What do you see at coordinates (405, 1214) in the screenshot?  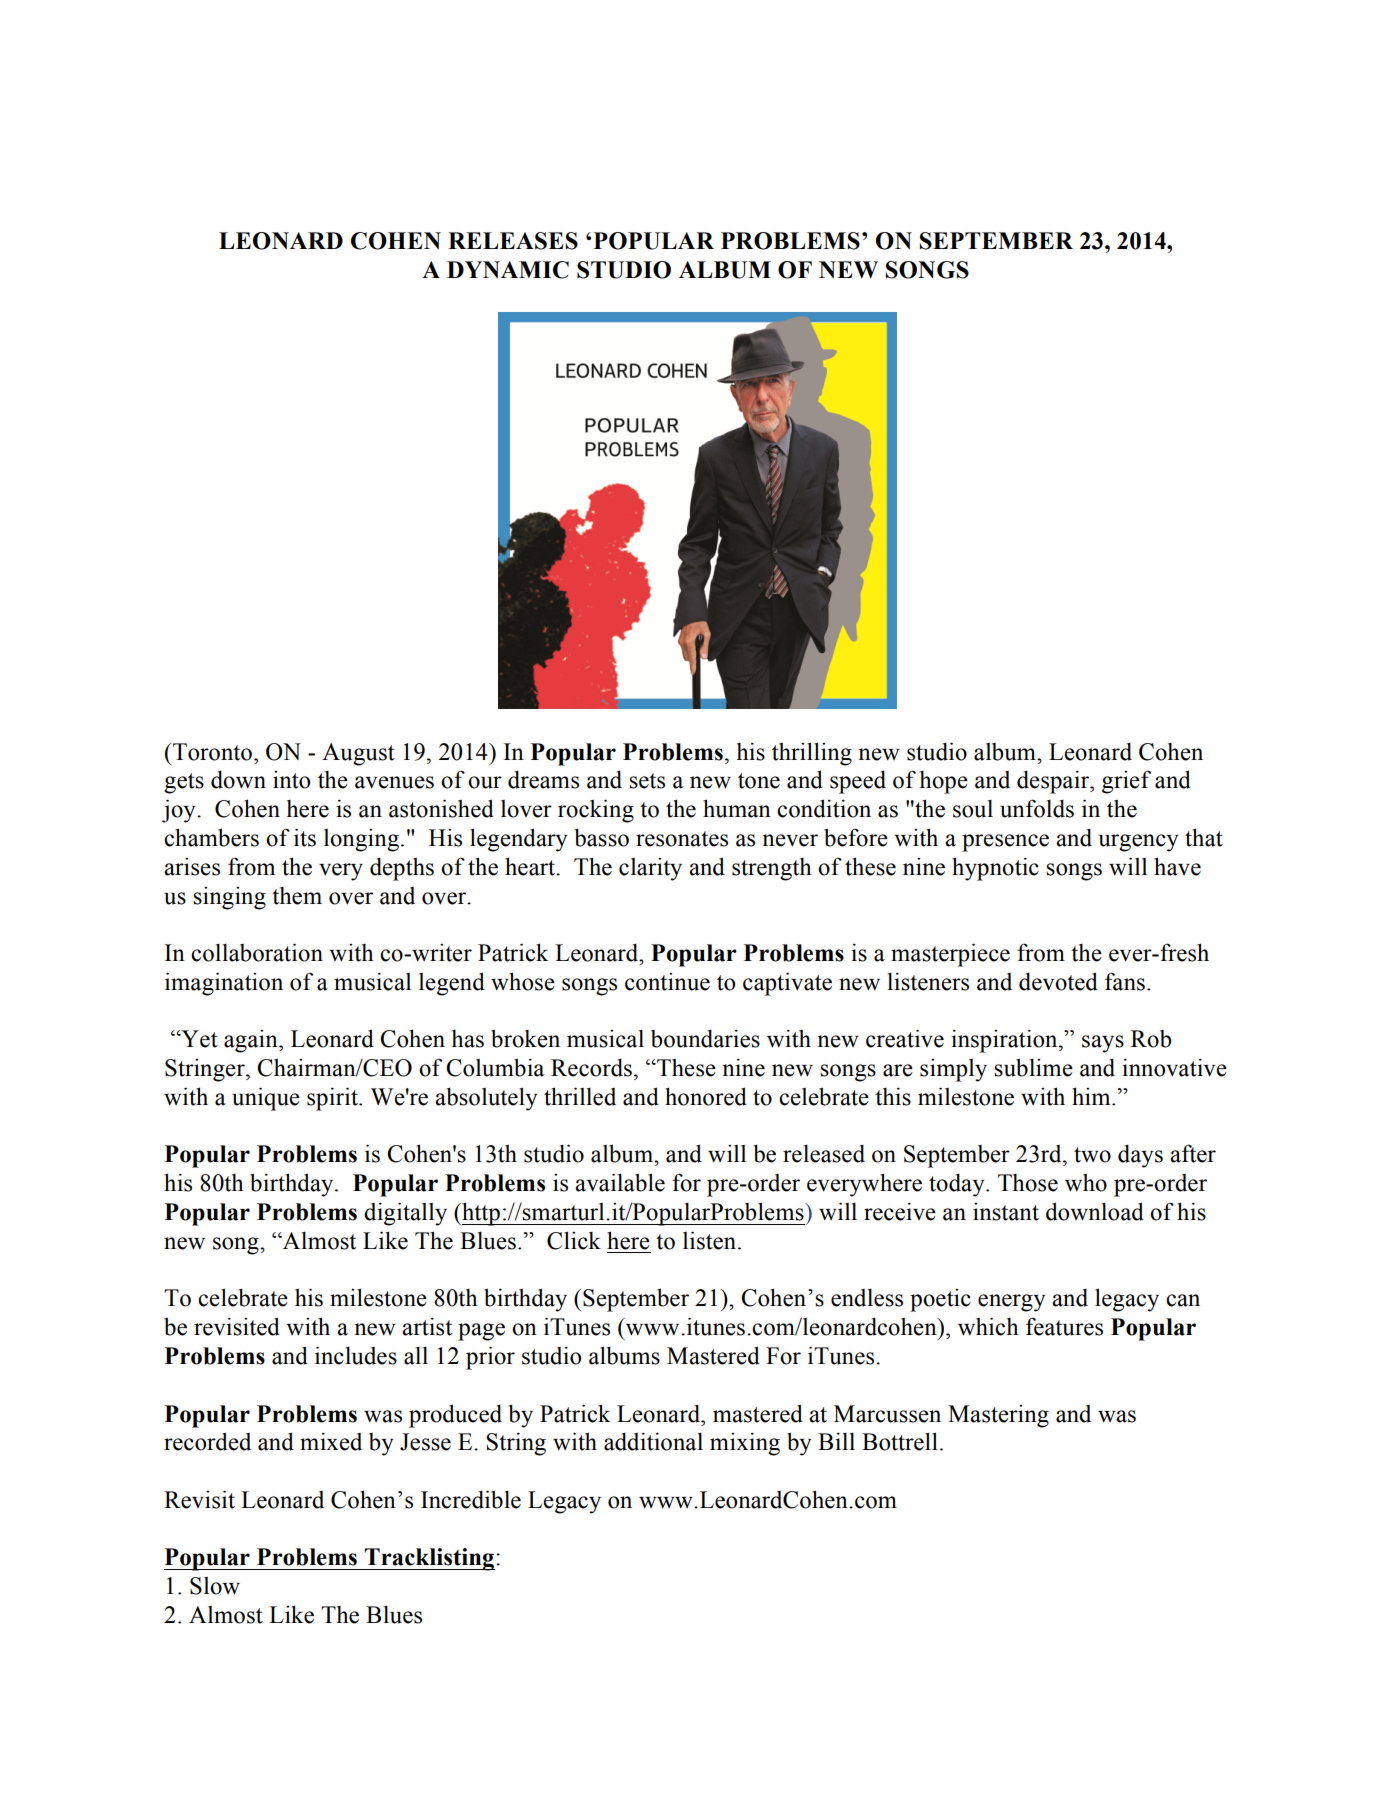 I see `digitally` at bounding box center [405, 1214].
